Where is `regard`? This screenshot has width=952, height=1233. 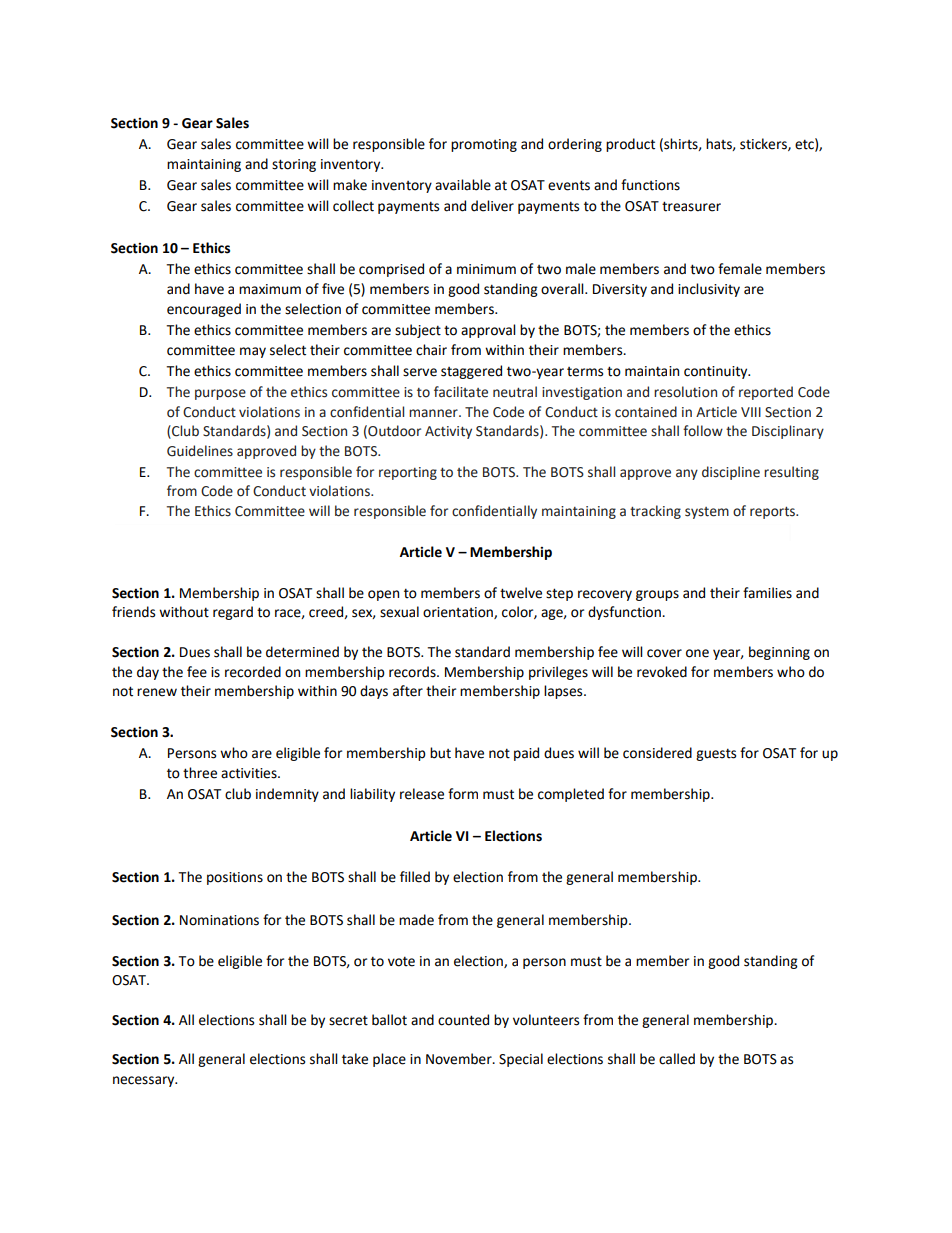
regard is located at coordinates (233, 613).
